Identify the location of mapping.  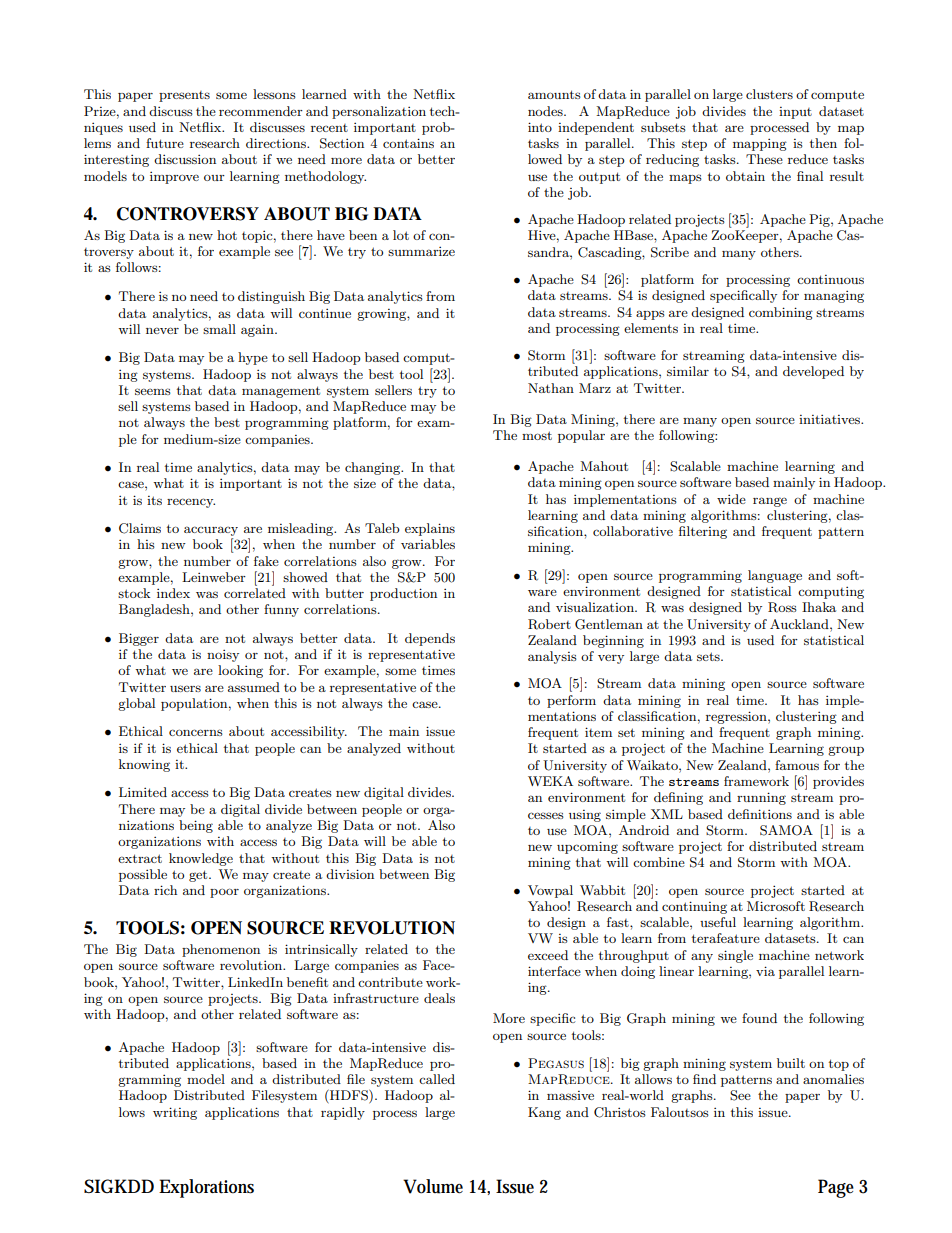
(760, 144).
